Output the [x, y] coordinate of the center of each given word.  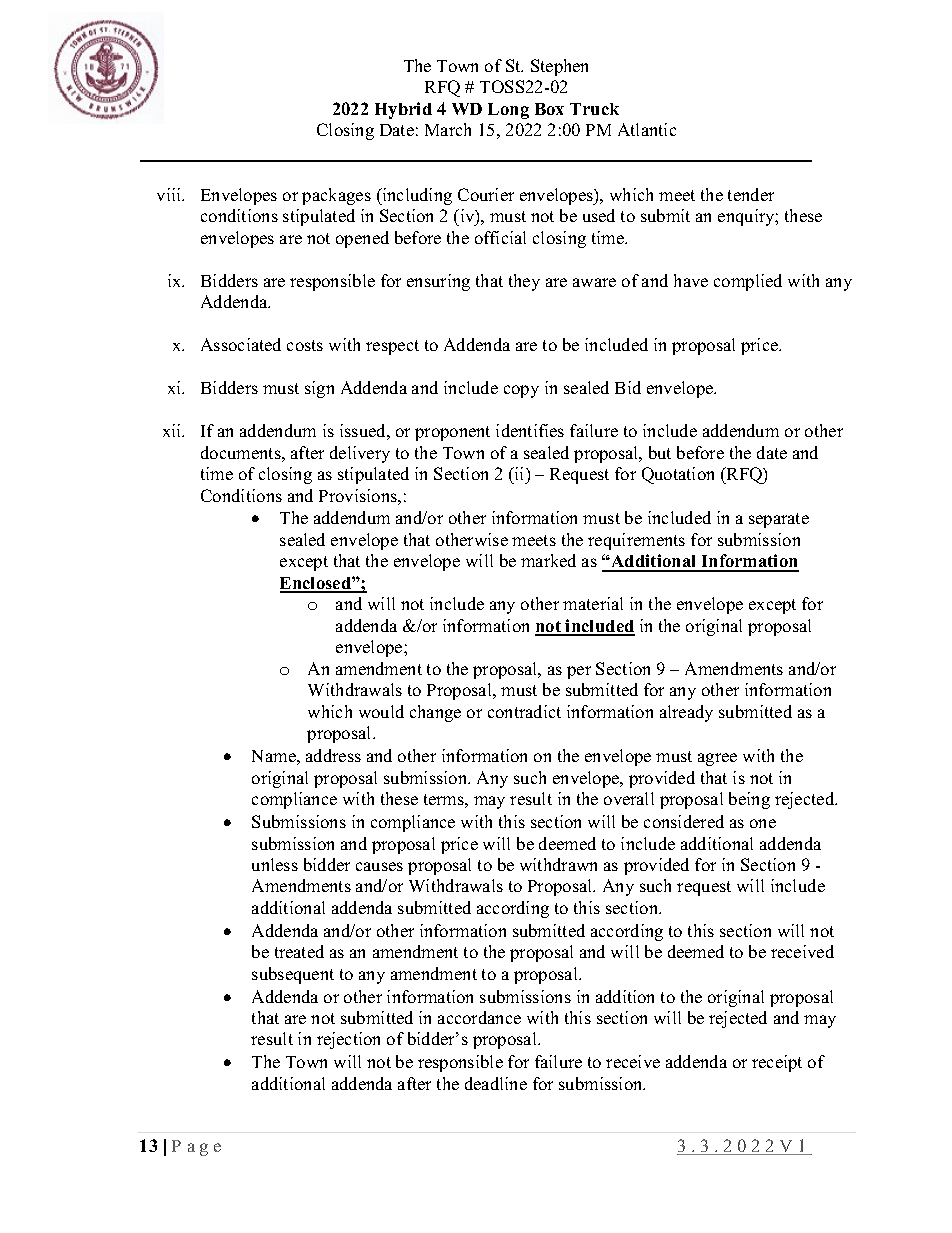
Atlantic [647, 129]
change [435, 713]
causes [379, 866]
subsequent [293, 975]
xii [173, 430]
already [686, 713]
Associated [241, 344]
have [691, 280]
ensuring [438, 282]
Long [508, 111]
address [333, 755]
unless [275, 864]
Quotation [678, 475]
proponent [452, 433]
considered [684, 821]
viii [170, 194]
